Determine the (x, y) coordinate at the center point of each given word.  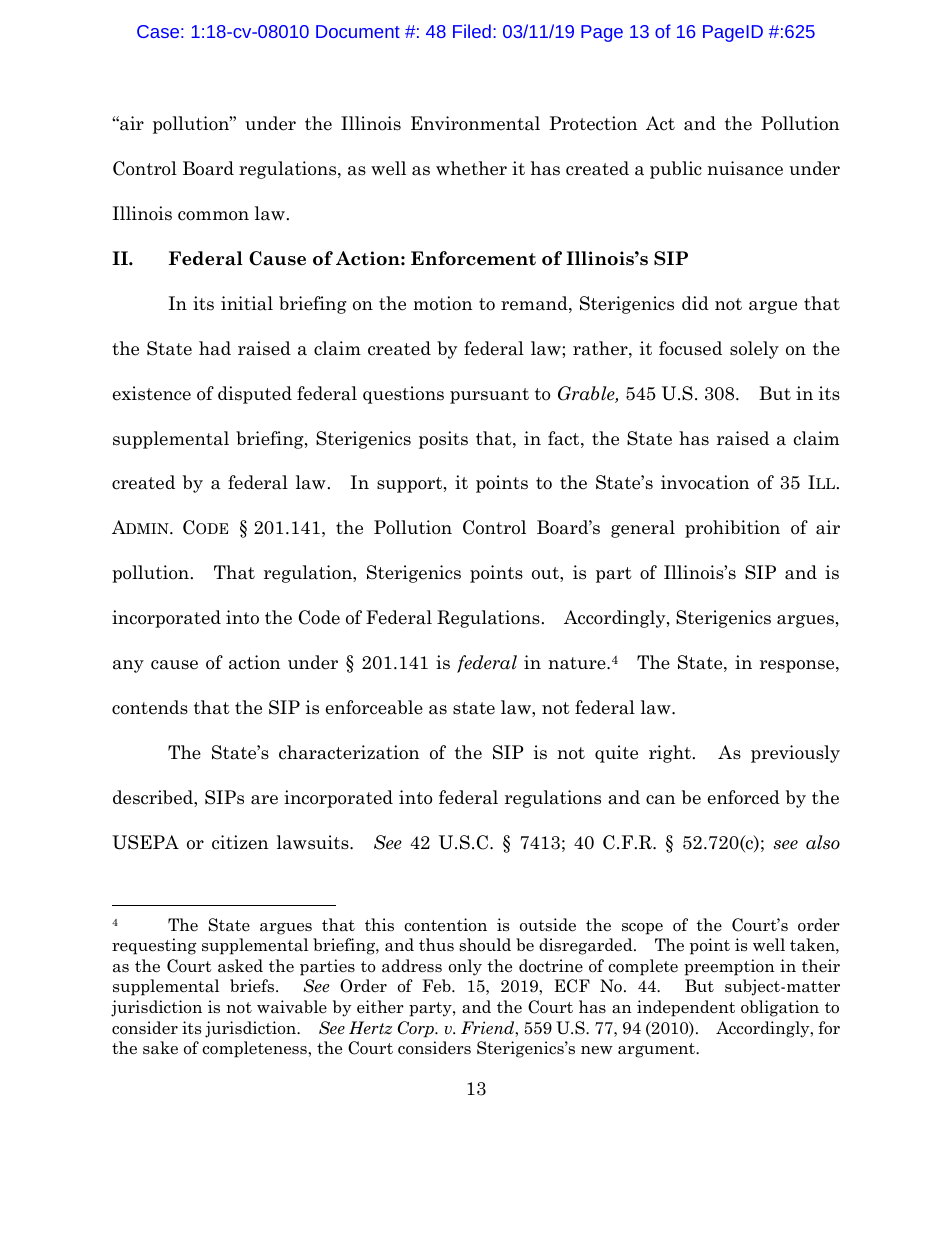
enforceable (374, 707)
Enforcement (473, 258)
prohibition (732, 529)
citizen (240, 842)
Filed (472, 31)
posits (443, 440)
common (213, 216)
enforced (744, 797)
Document (358, 31)
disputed (255, 395)
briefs (253, 985)
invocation (705, 482)
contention (445, 925)
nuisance (745, 168)
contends (150, 707)
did (695, 303)
